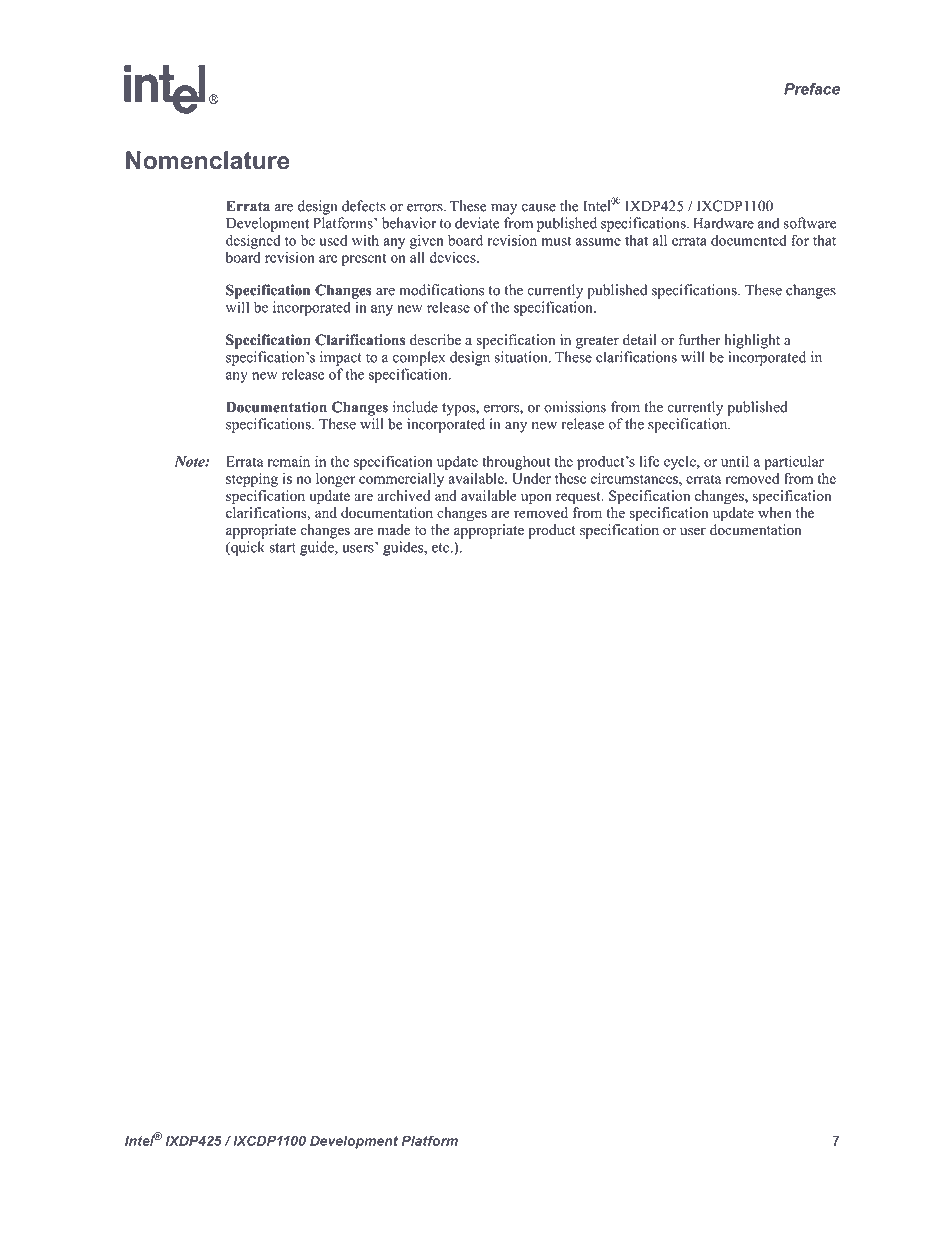  What do you see at coordinates (283, 548) in the screenshot?
I see `start` at bounding box center [283, 548].
